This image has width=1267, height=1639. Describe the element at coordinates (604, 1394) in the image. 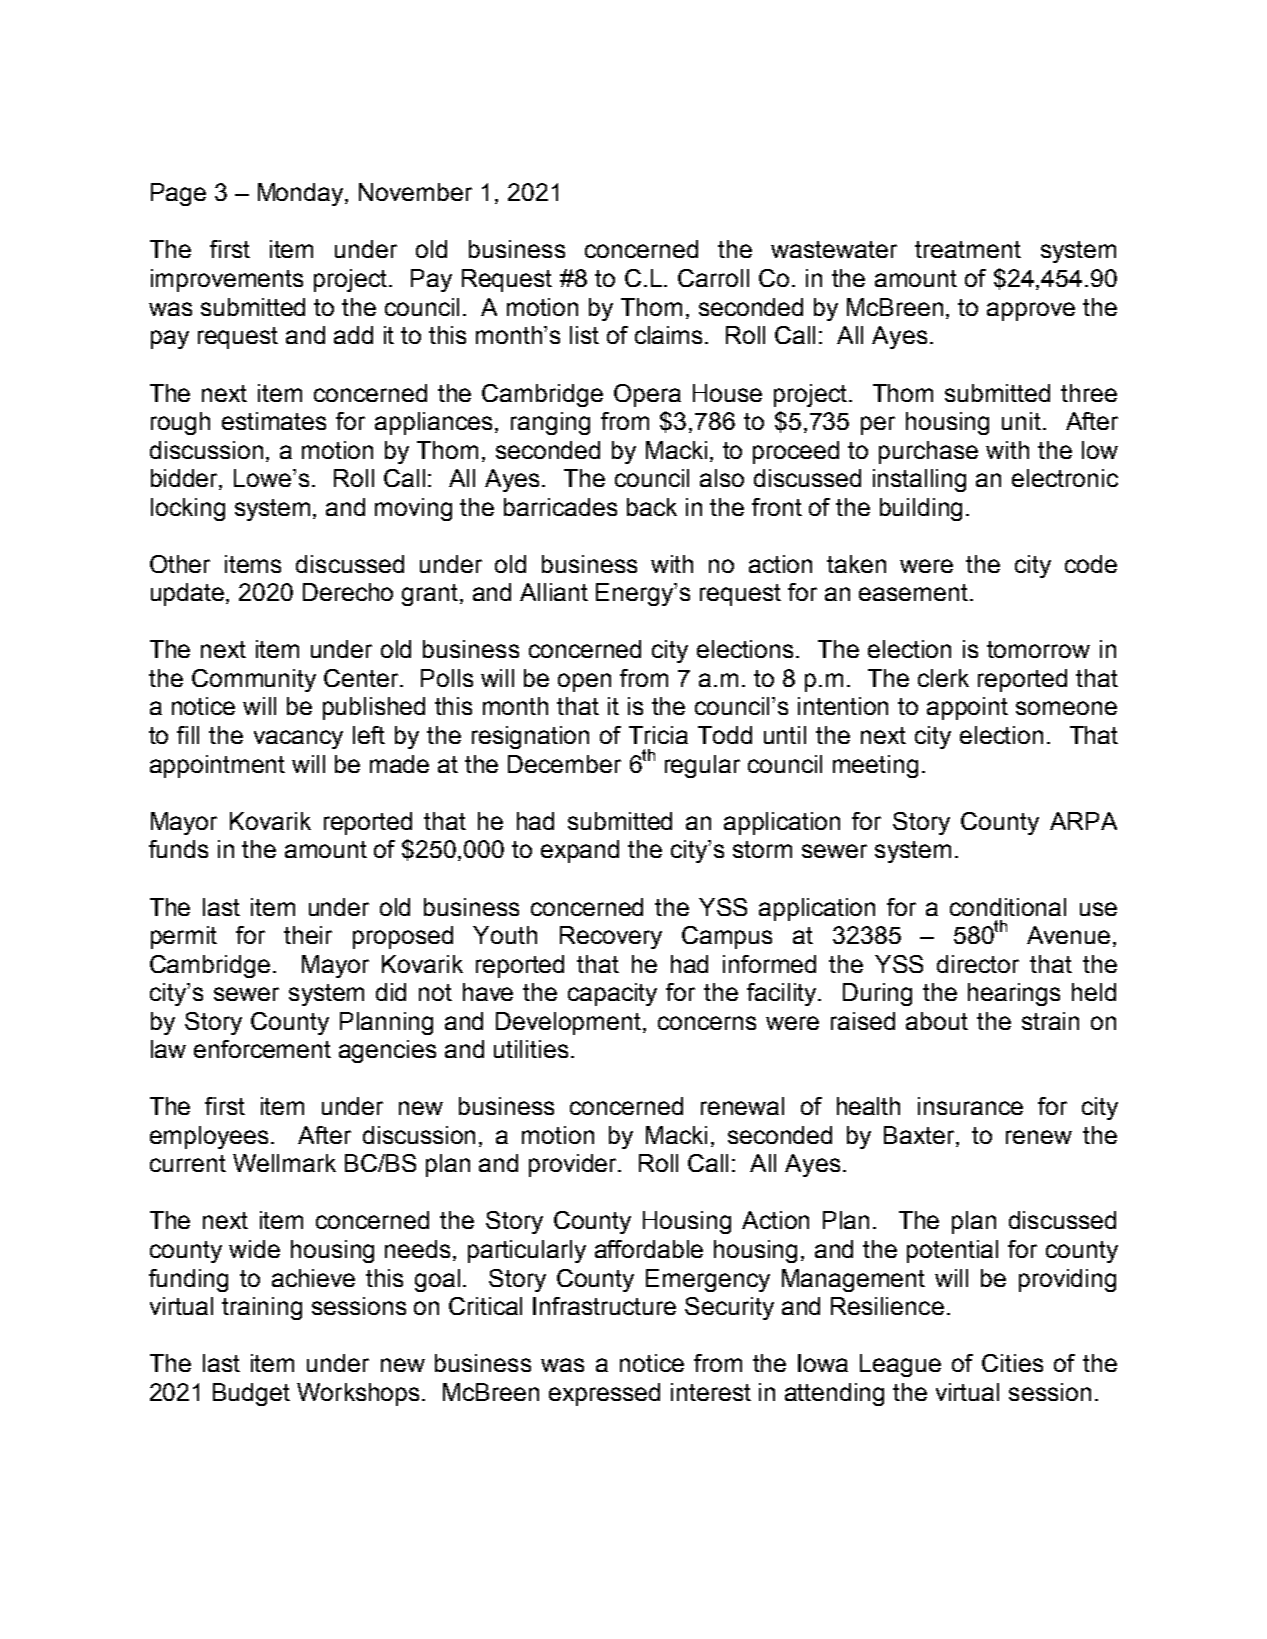

I see `expressed` at that location.
